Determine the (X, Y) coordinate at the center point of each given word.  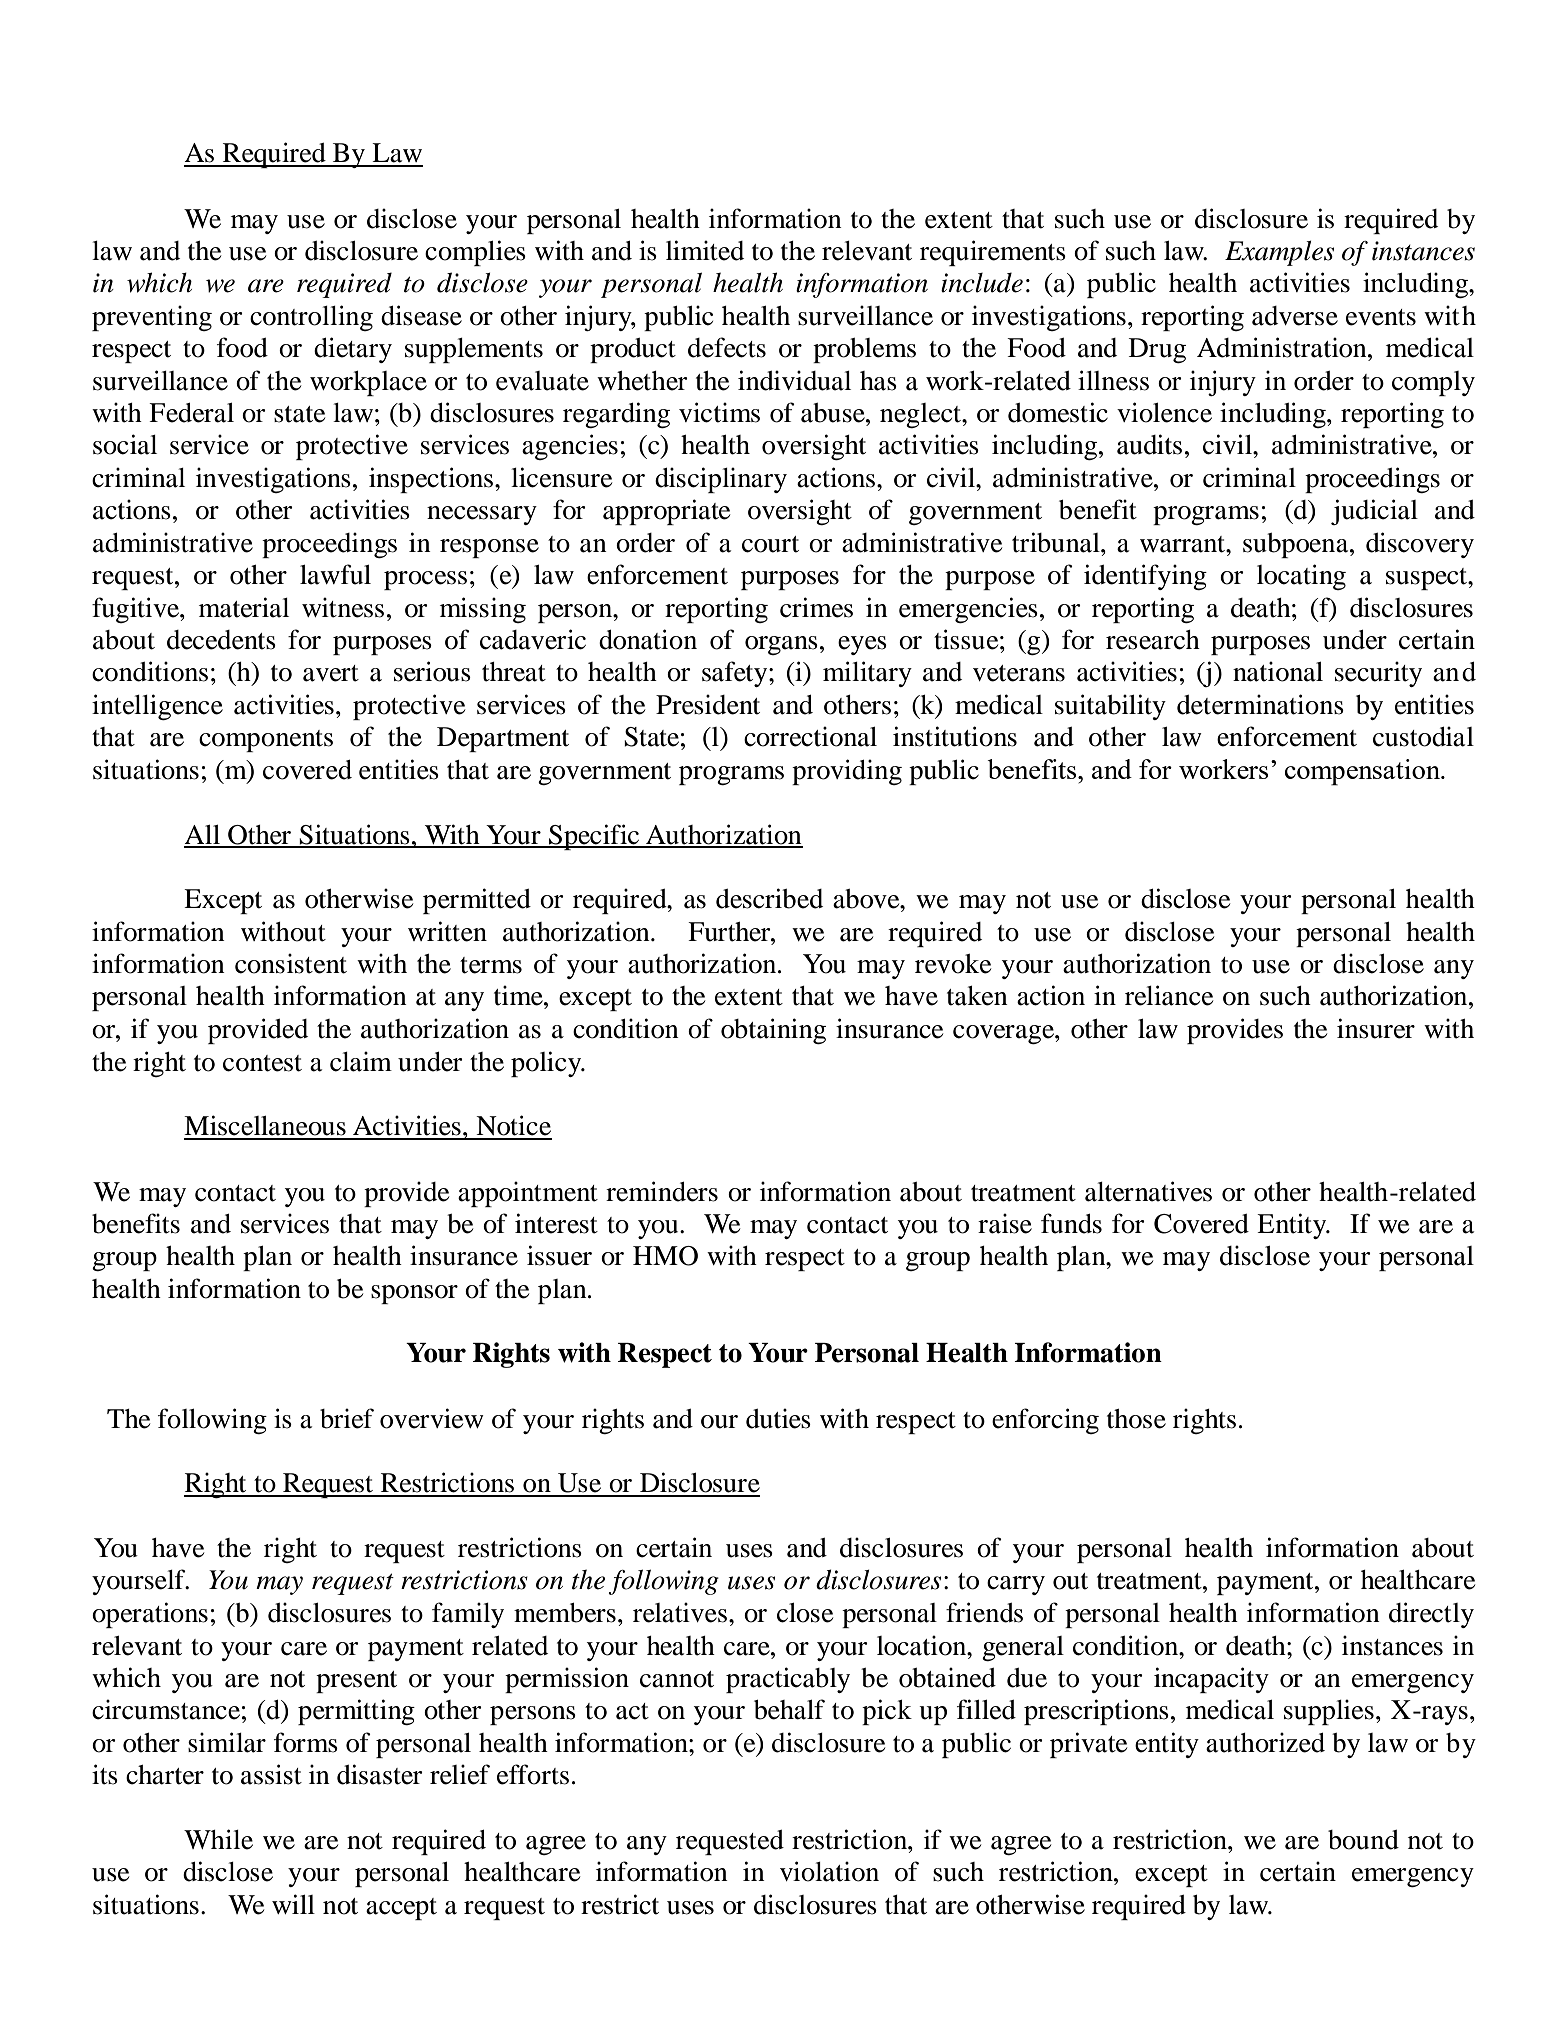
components (266, 741)
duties (778, 1418)
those (1136, 1419)
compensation (1364, 772)
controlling (311, 318)
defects (727, 347)
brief (347, 1418)
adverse (1295, 316)
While (218, 1839)
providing (847, 772)
